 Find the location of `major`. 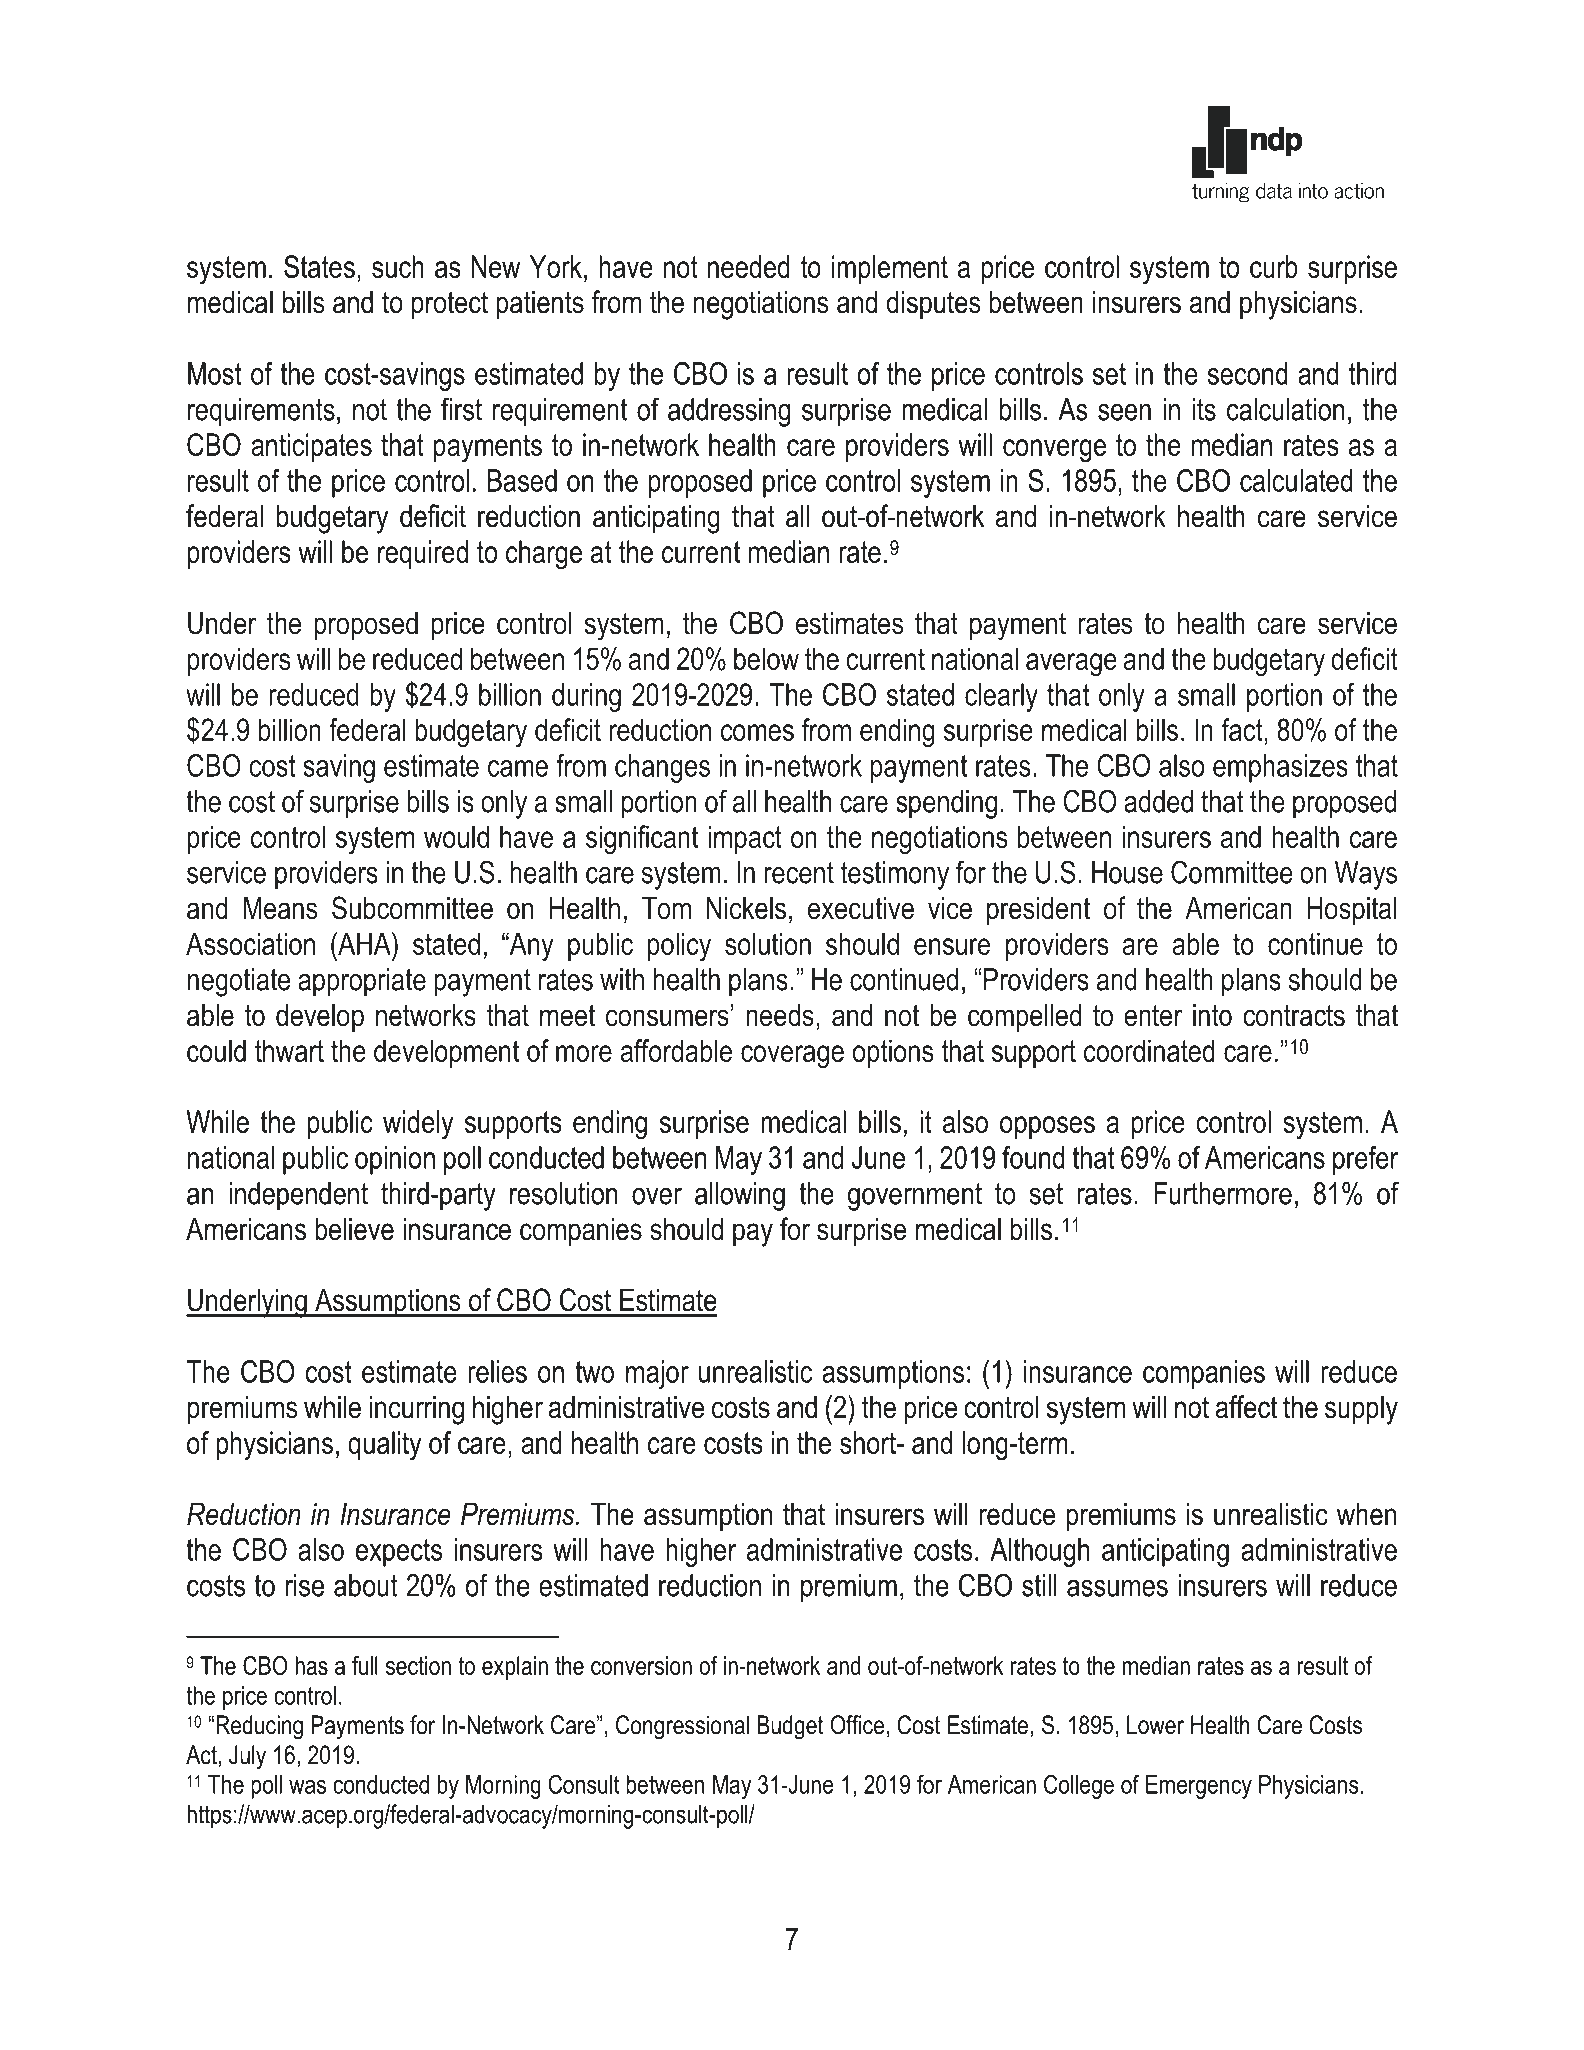

major is located at coordinates (657, 1374).
